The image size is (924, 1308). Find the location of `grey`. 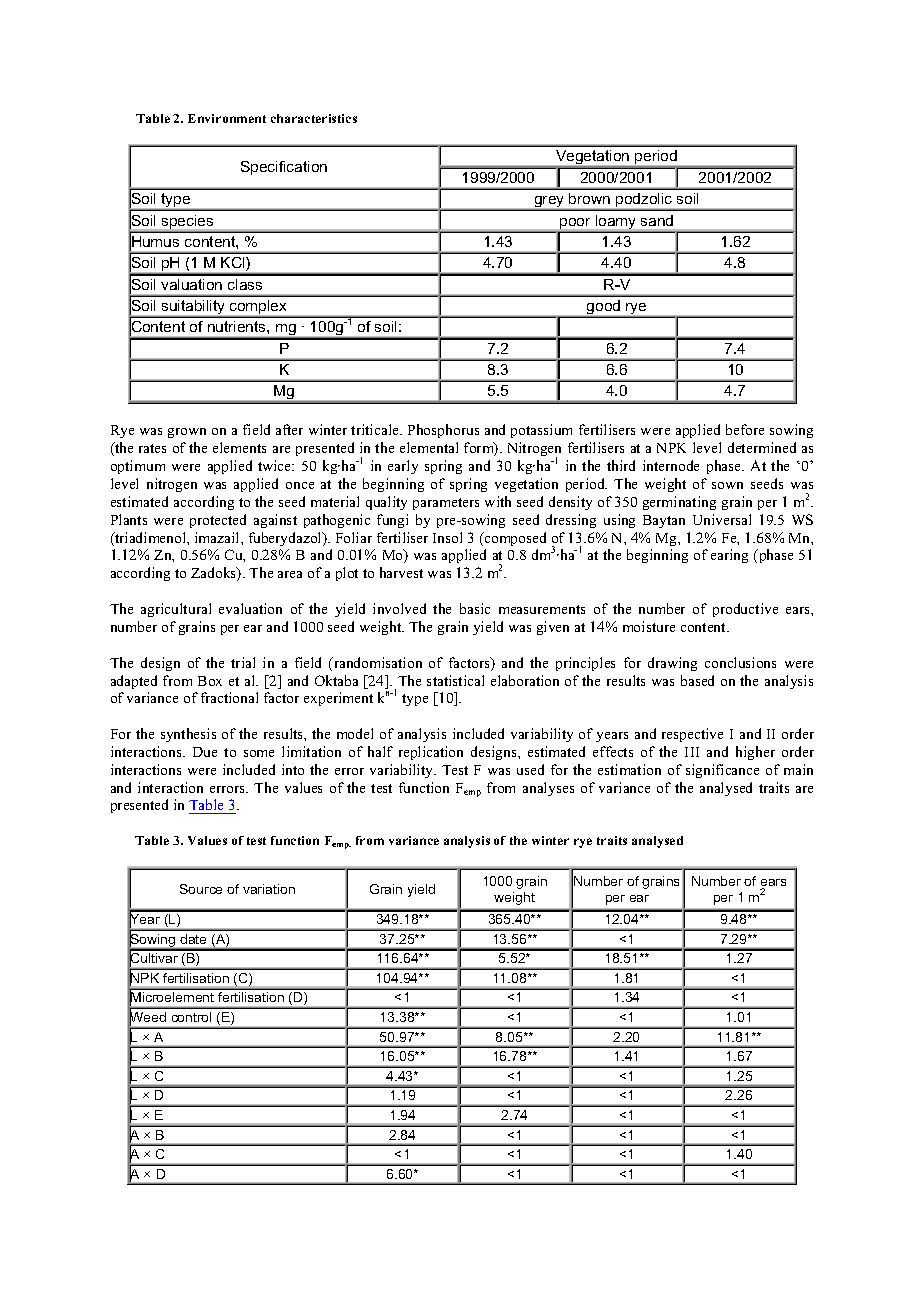

grey is located at coordinates (549, 203).
